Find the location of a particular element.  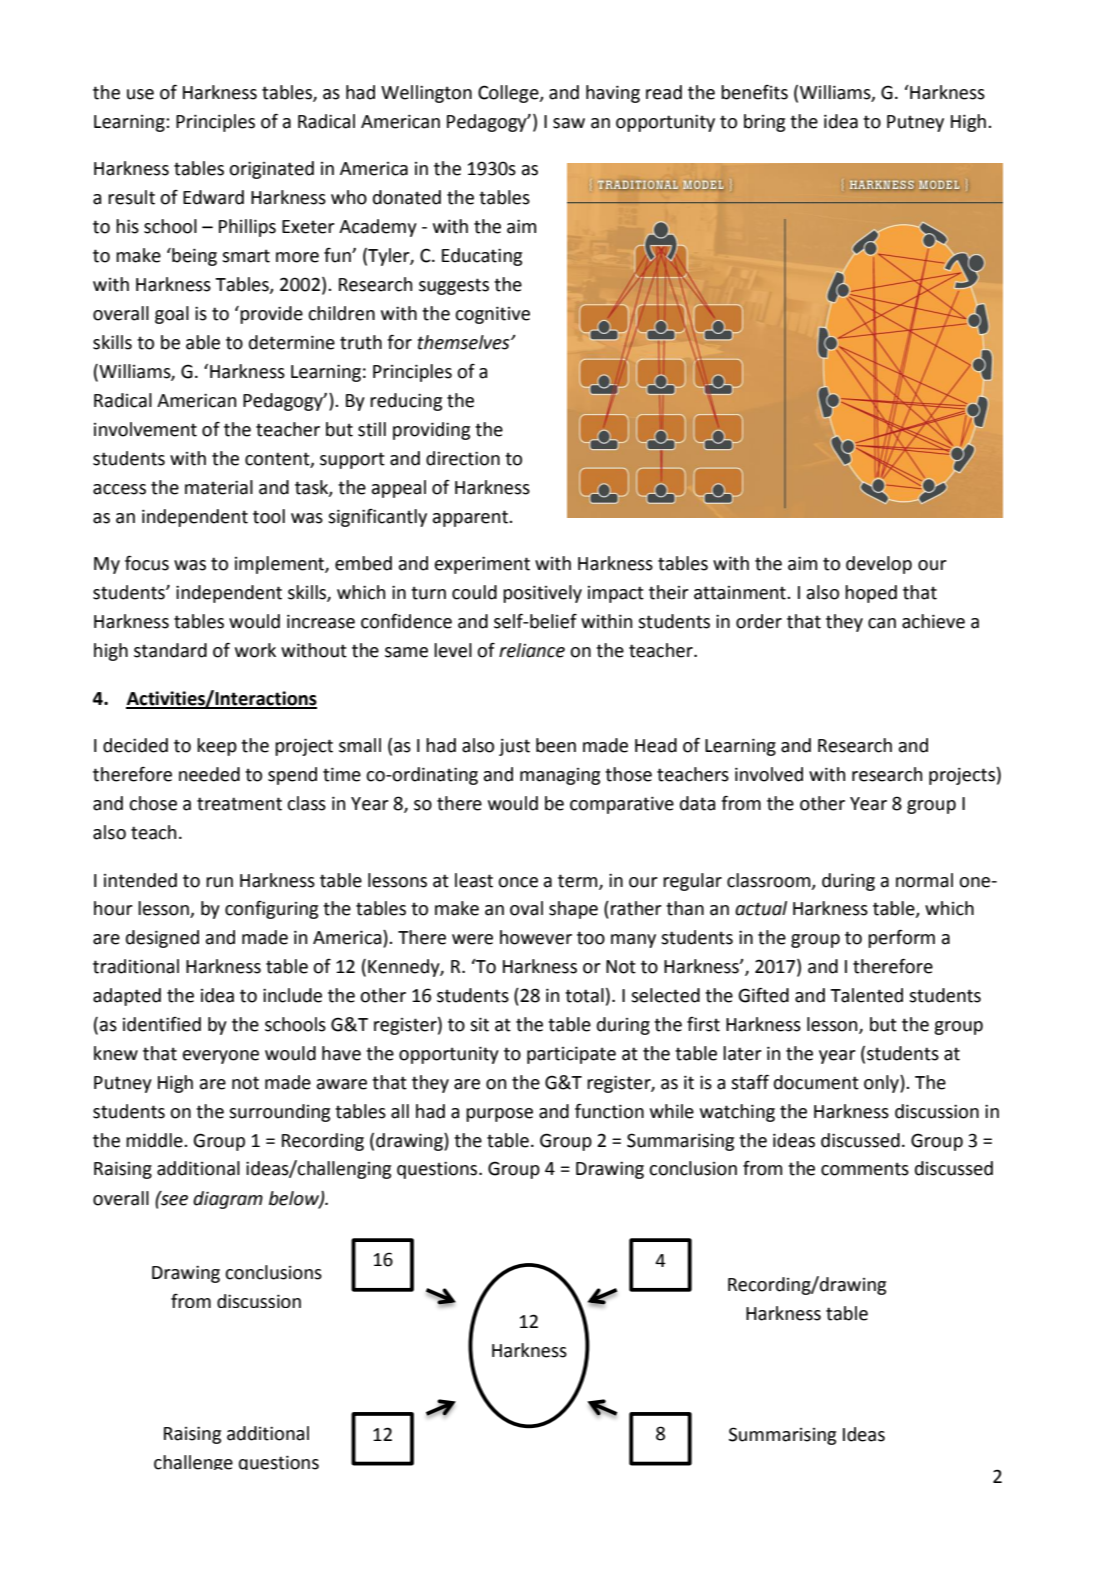

purpose is located at coordinates (499, 1115).
